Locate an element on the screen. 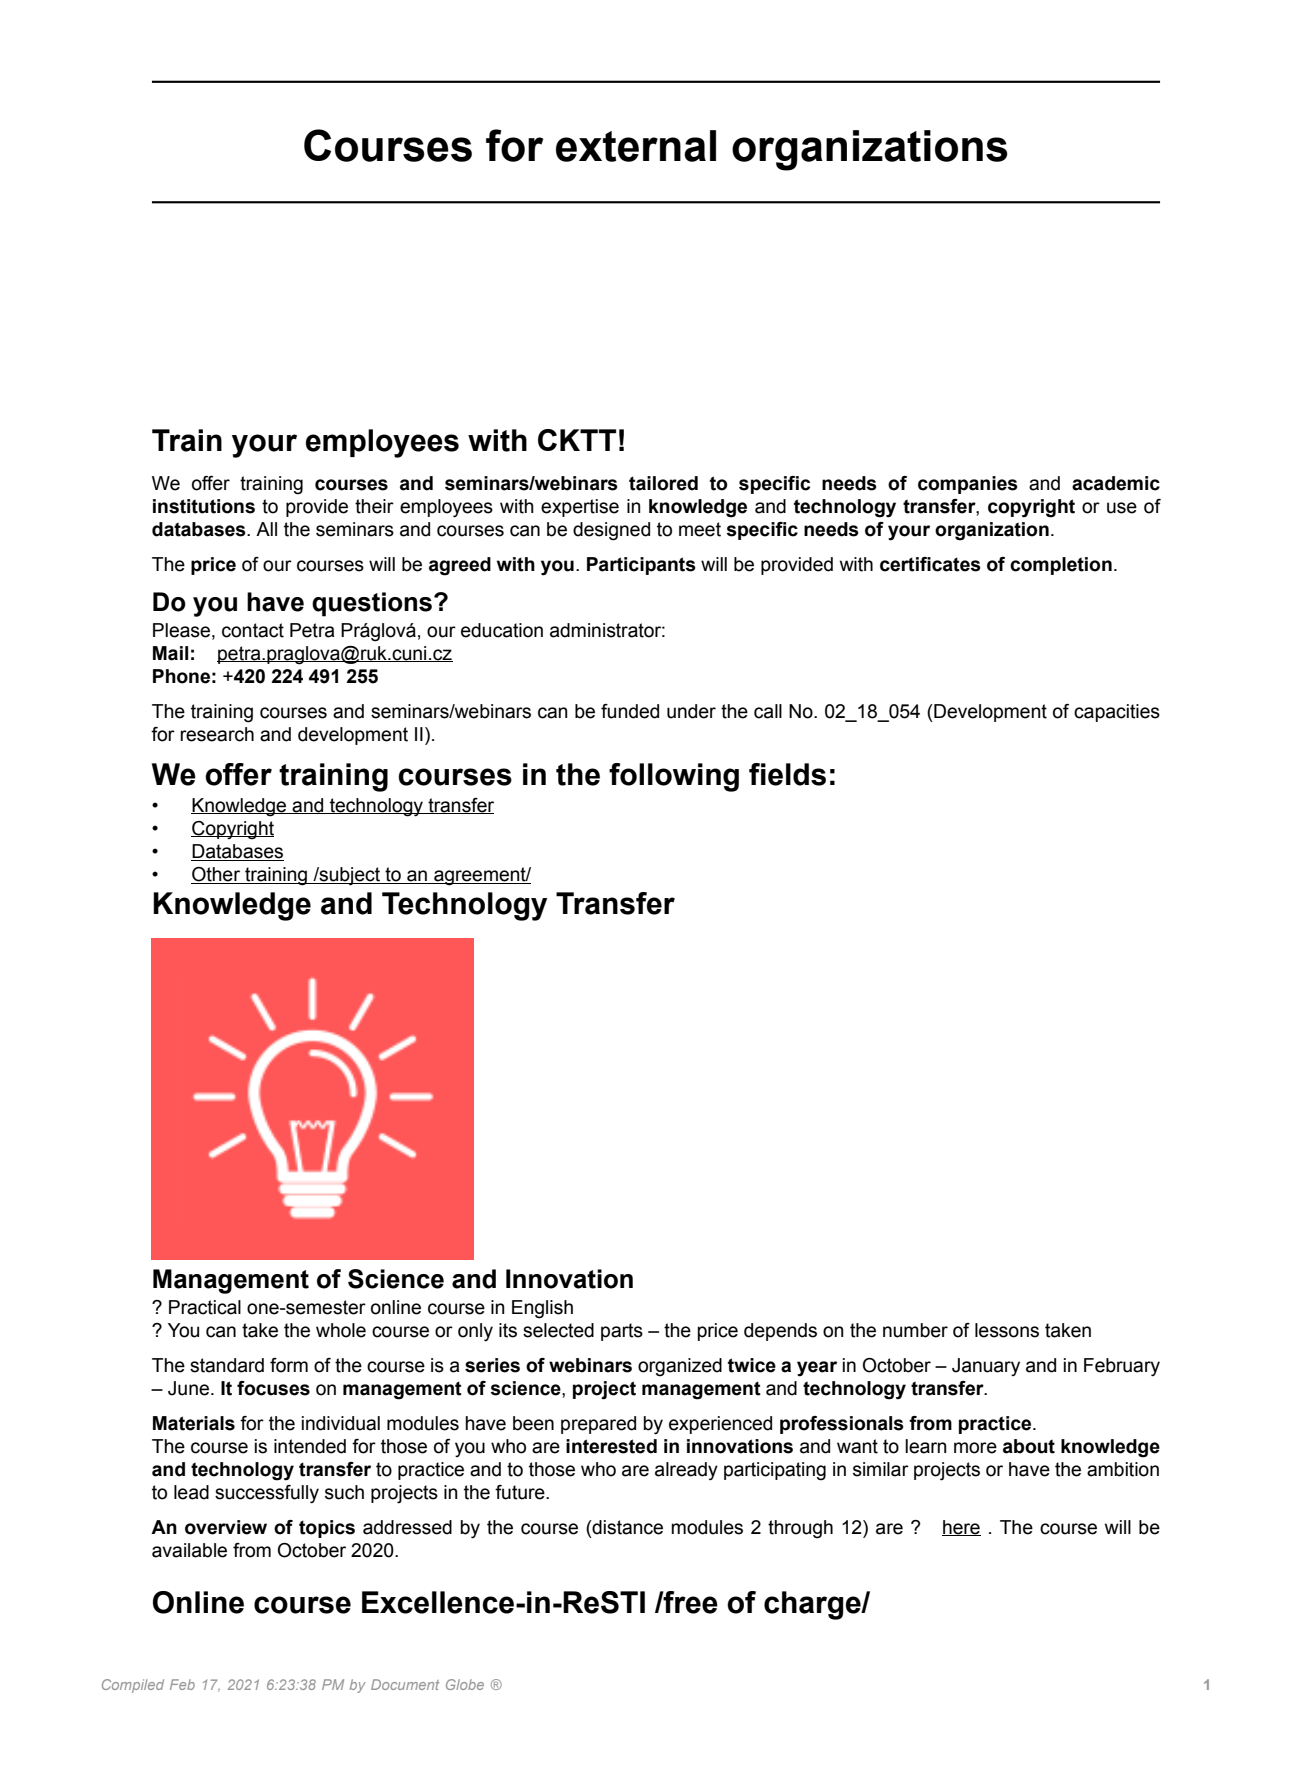  Globe is located at coordinates (465, 1684).
